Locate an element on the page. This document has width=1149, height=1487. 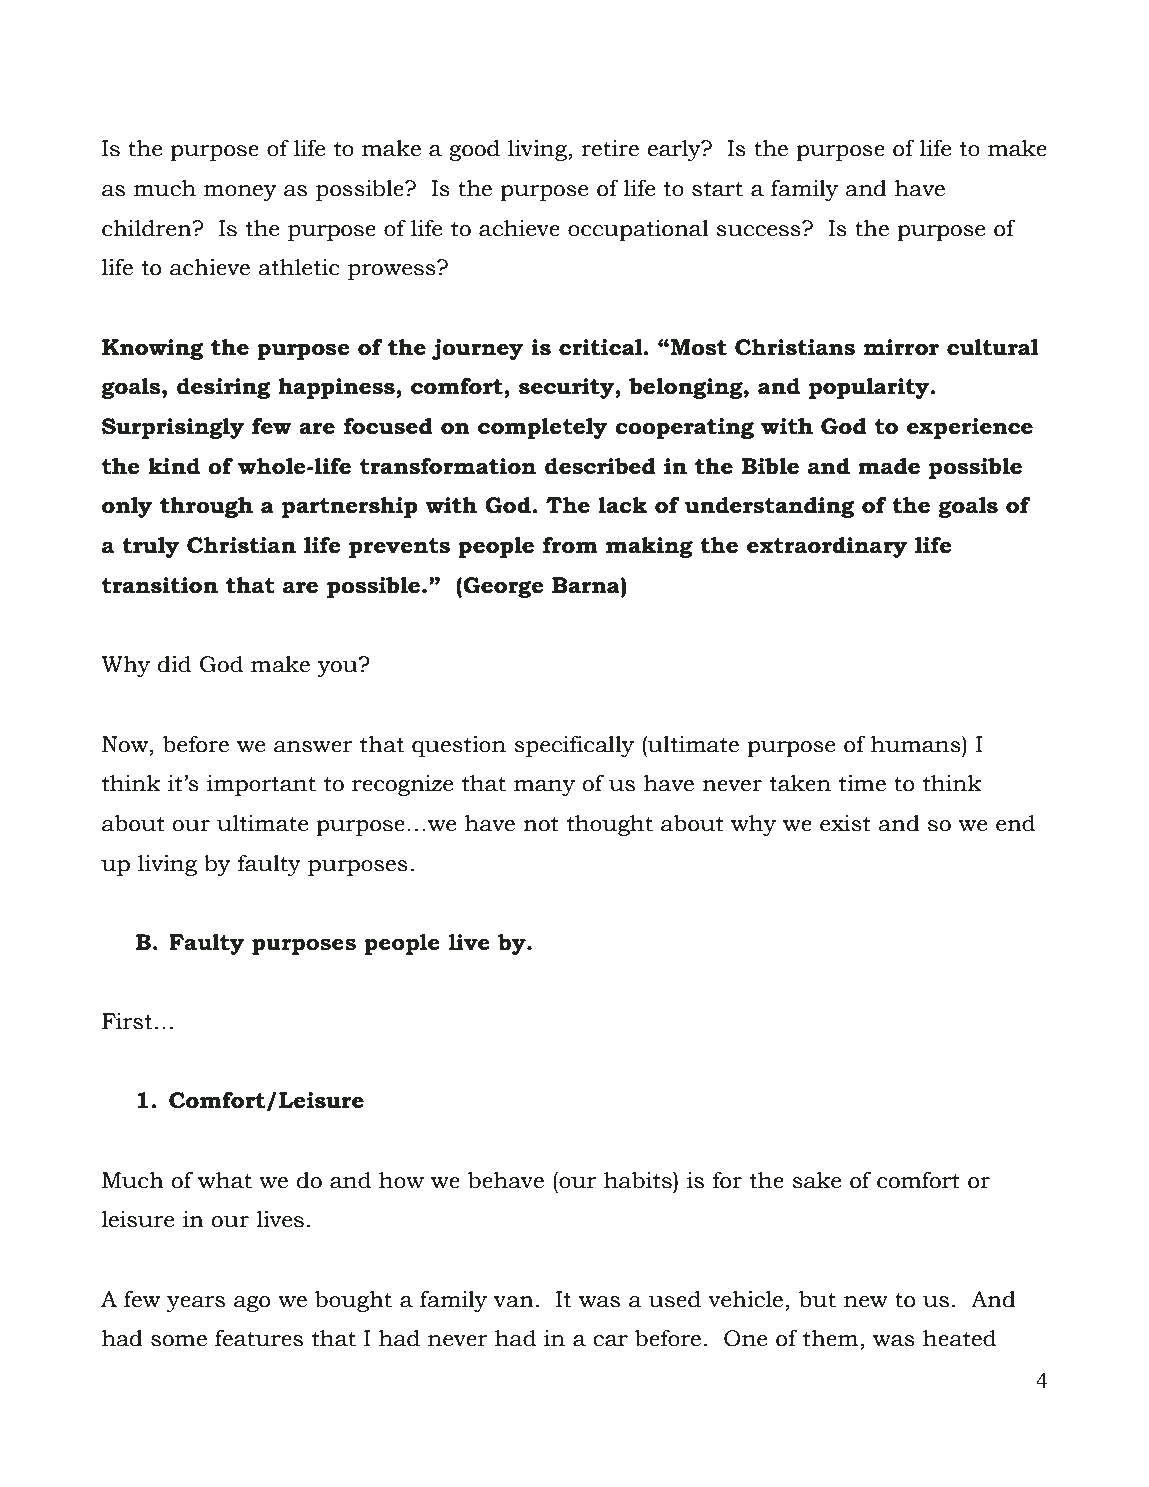
ago is located at coordinates (252, 1304).
